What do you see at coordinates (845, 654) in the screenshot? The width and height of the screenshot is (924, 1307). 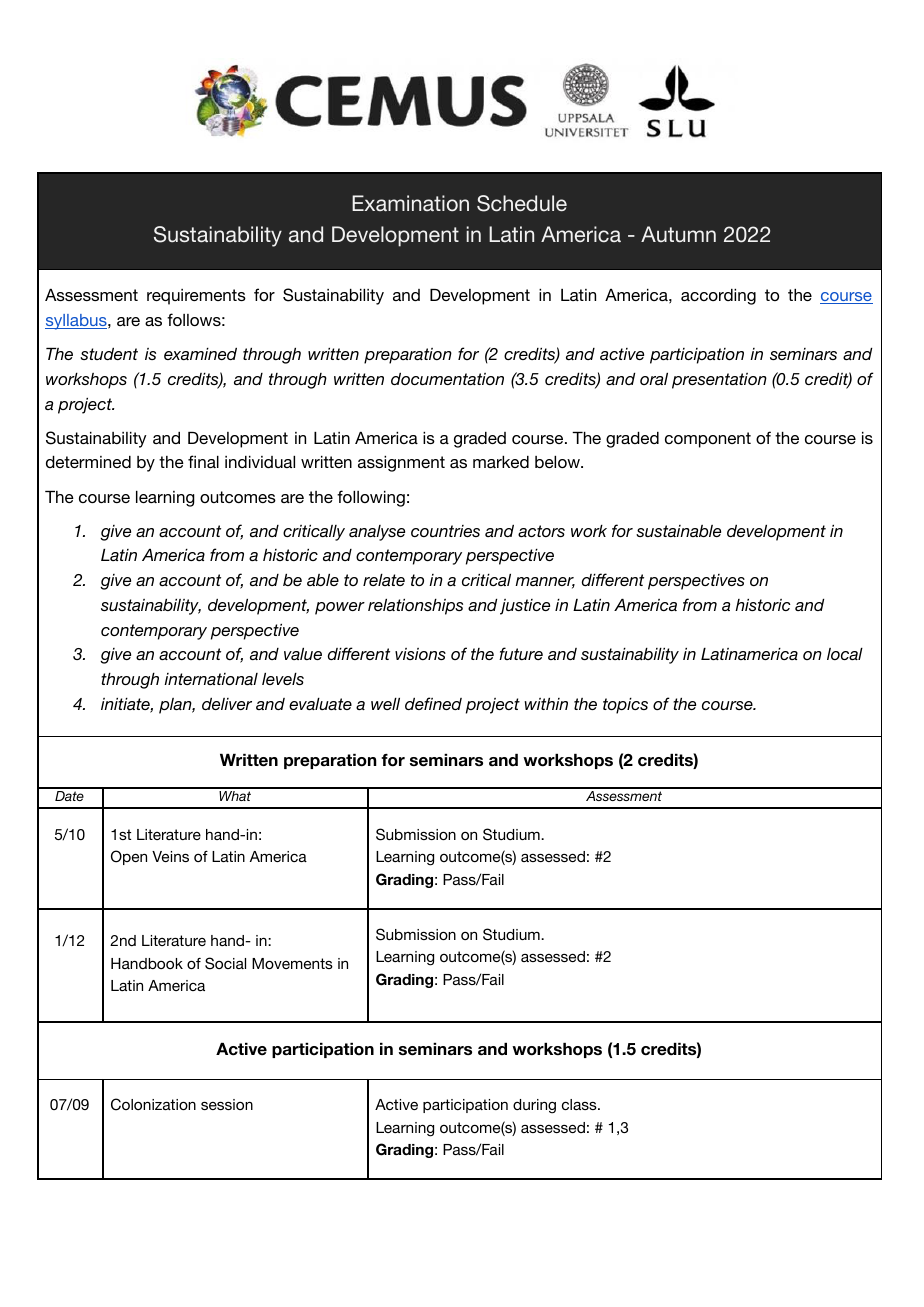 I see `local` at bounding box center [845, 654].
